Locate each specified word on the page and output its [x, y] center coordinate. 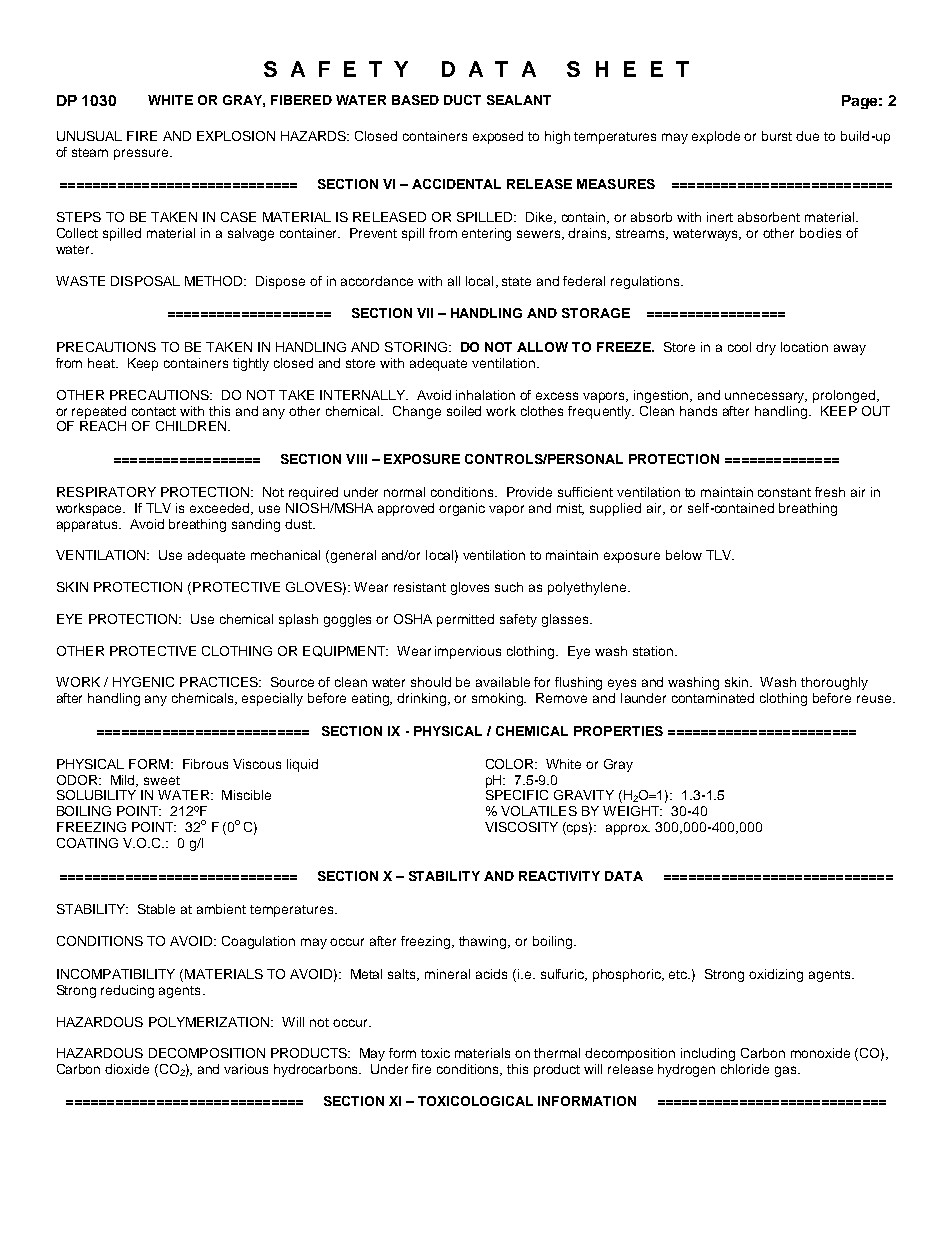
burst [777, 136]
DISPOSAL [145, 281]
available [503, 682]
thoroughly [834, 683]
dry [766, 348]
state [516, 281]
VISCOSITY [521, 827]
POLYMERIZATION [210, 1022]
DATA [624, 876]
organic [462, 509]
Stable [156, 909]
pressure [142, 154]
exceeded [221, 509]
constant [784, 492]
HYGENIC [143, 682]
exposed [498, 137]
